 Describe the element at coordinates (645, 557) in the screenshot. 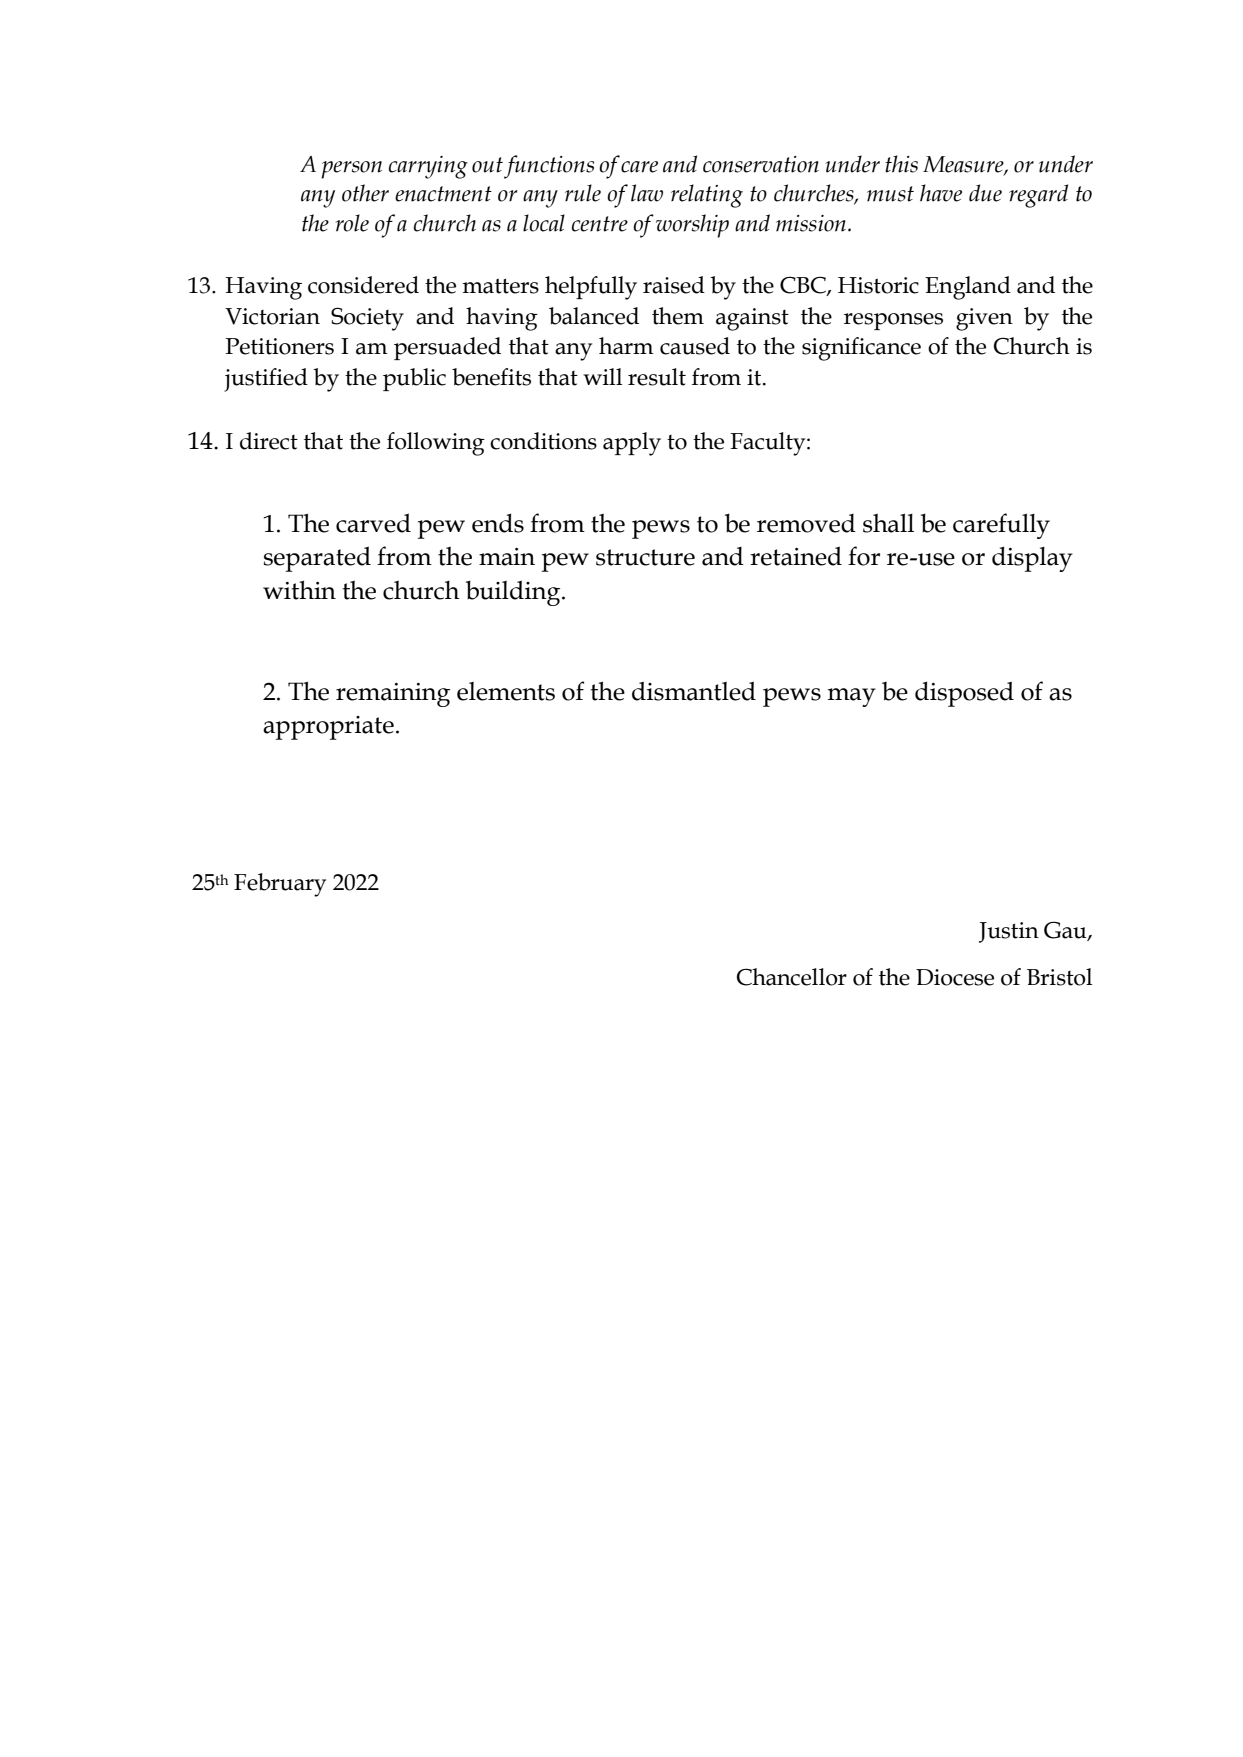

I see `structure` at that location.
